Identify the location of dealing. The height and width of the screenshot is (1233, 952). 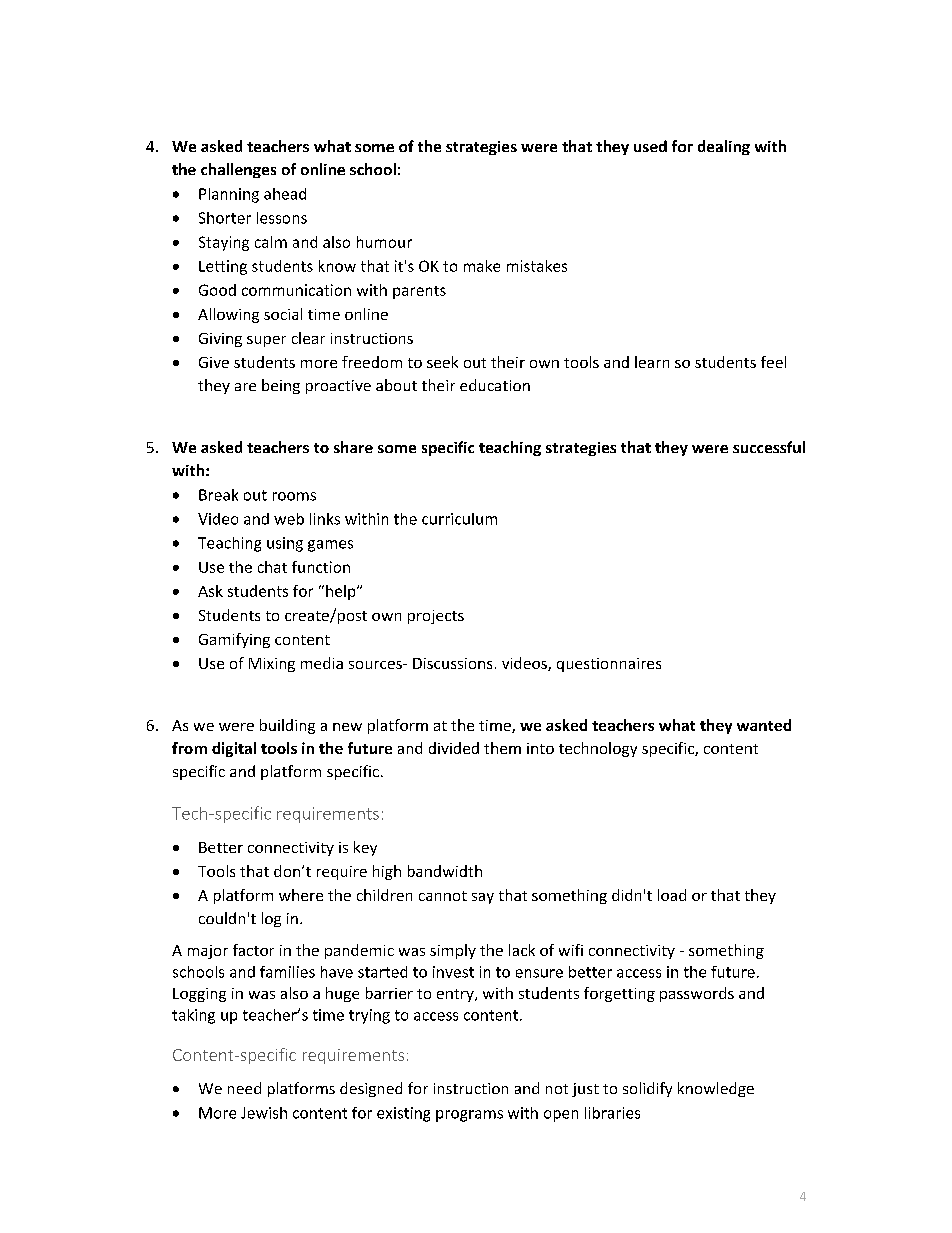
(724, 147).
